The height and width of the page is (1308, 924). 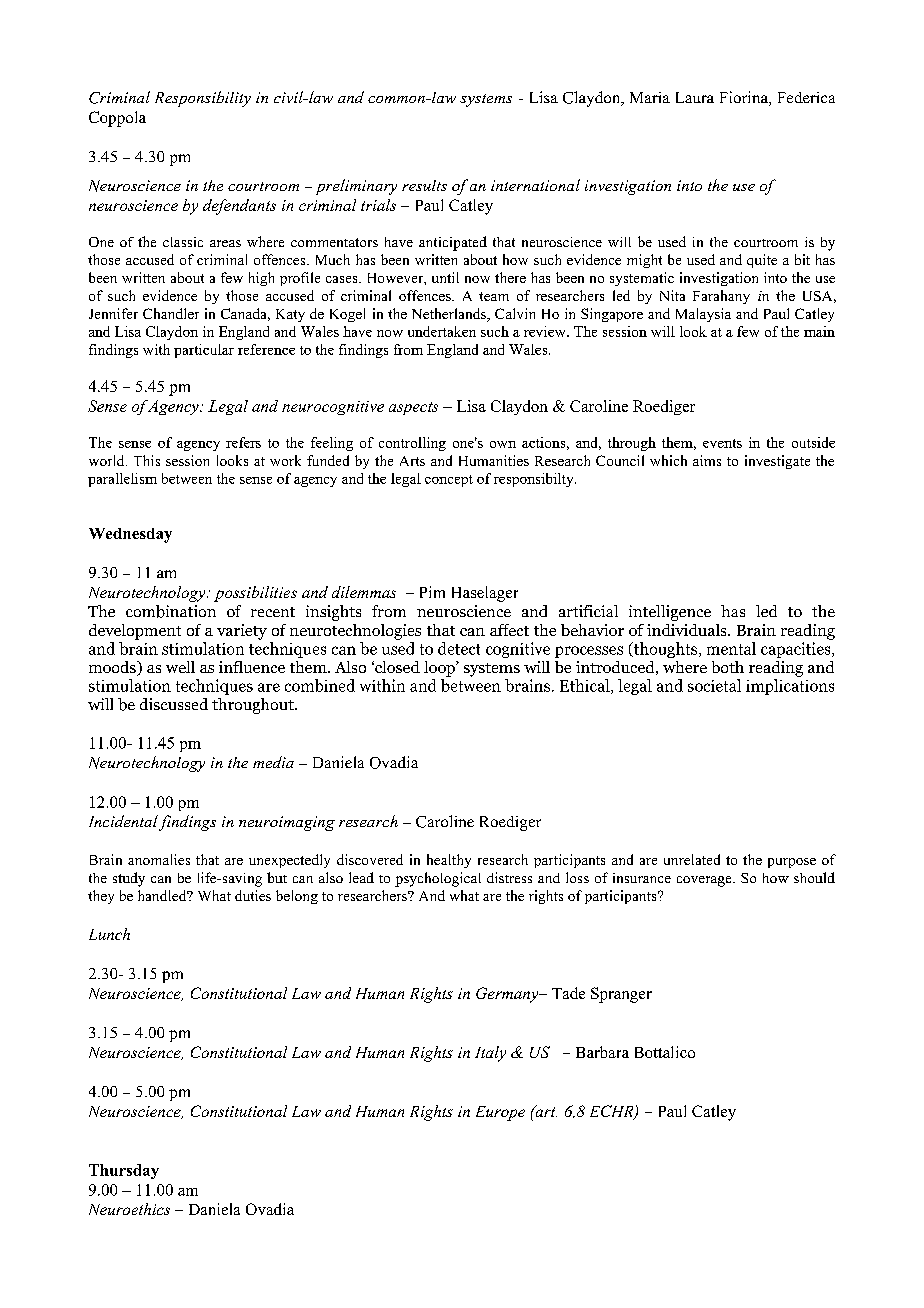 I want to click on Fiorina, so click(x=745, y=98).
